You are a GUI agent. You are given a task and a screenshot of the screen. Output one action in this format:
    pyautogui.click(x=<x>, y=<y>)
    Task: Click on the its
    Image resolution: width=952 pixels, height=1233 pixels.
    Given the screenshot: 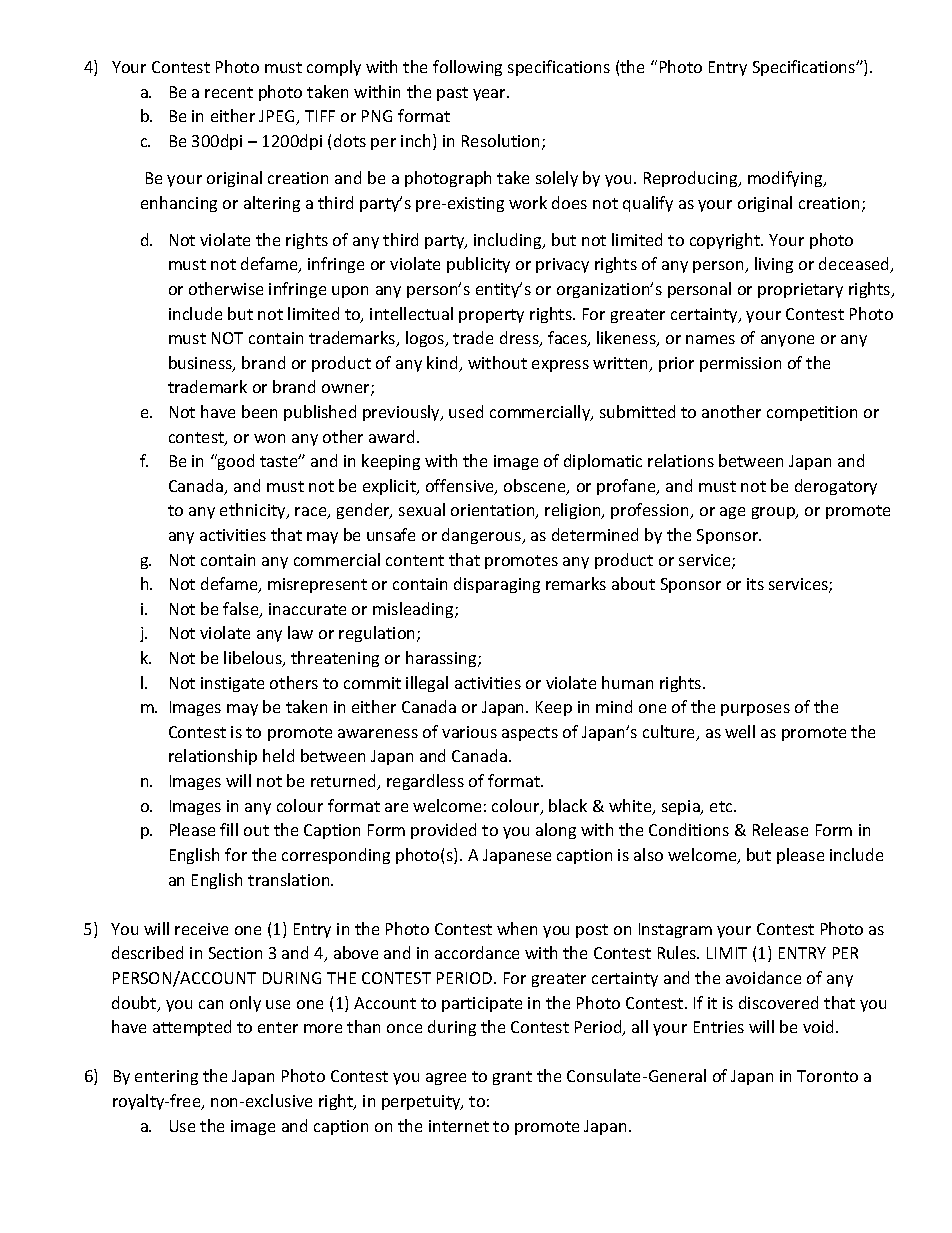 What is the action you would take?
    pyautogui.click(x=755, y=584)
